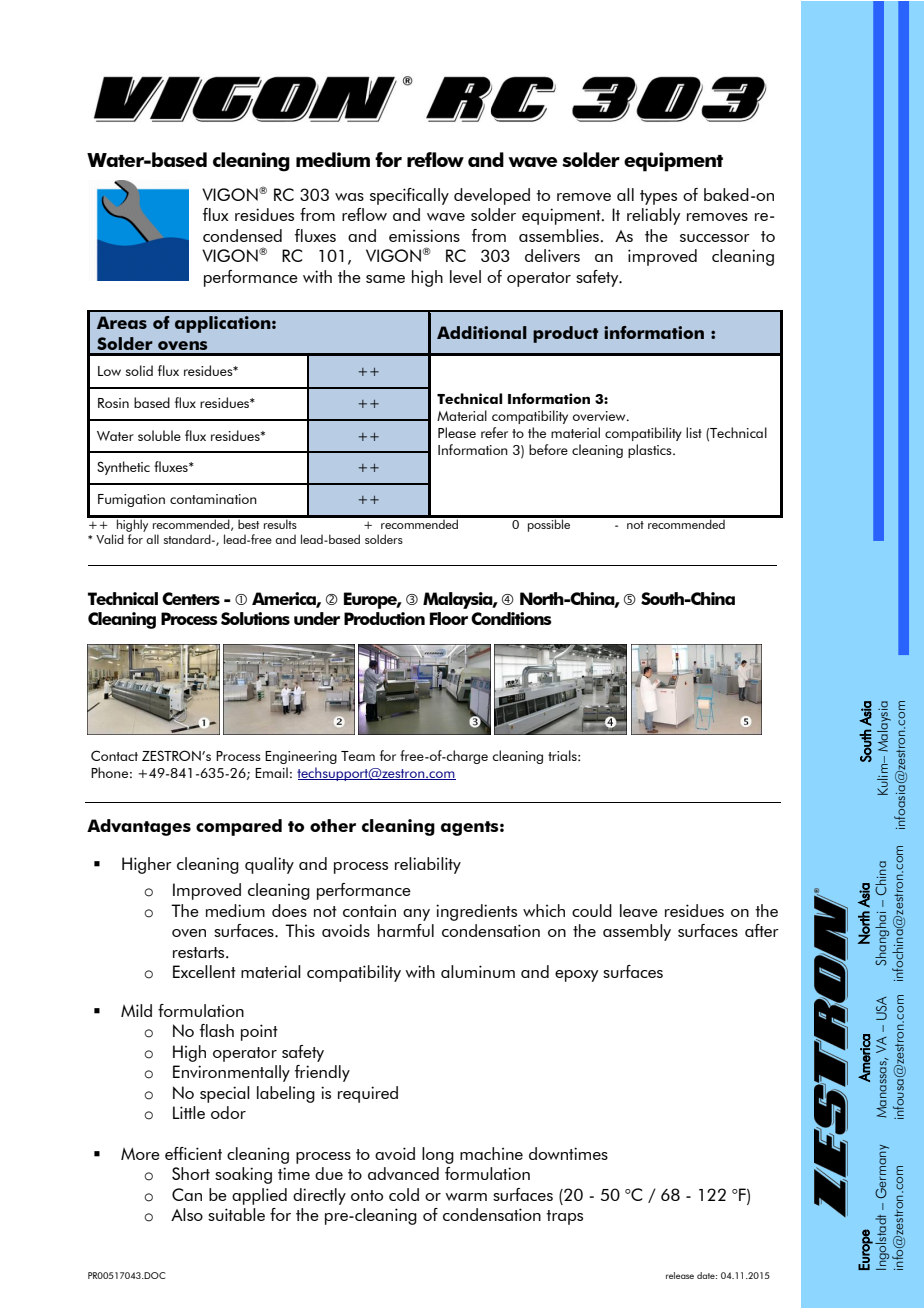 The height and width of the image is (1308, 924). What do you see at coordinates (680, 1275) in the image?
I see `release` at bounding box center [680, 1275].
